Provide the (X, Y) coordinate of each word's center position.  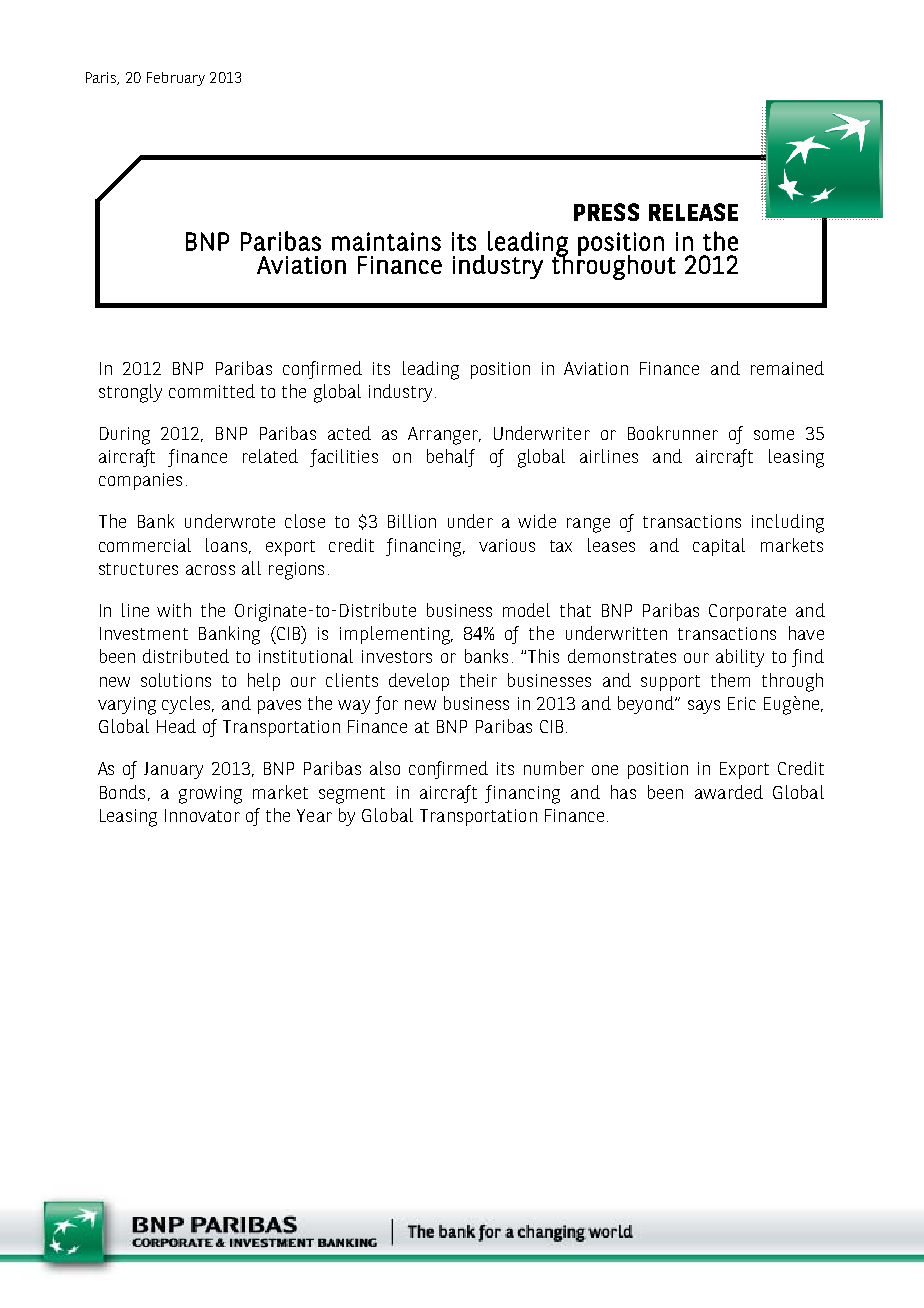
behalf (451, 458)
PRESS (606, 212)
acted (349, 433)
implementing (396, 635)
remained (787, 368)
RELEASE (693, 212)
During (125, 436)
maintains (386, 241)
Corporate (747, 612)
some (774, 435)
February (176, 79)
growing (210, 795)
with (174, 610)
